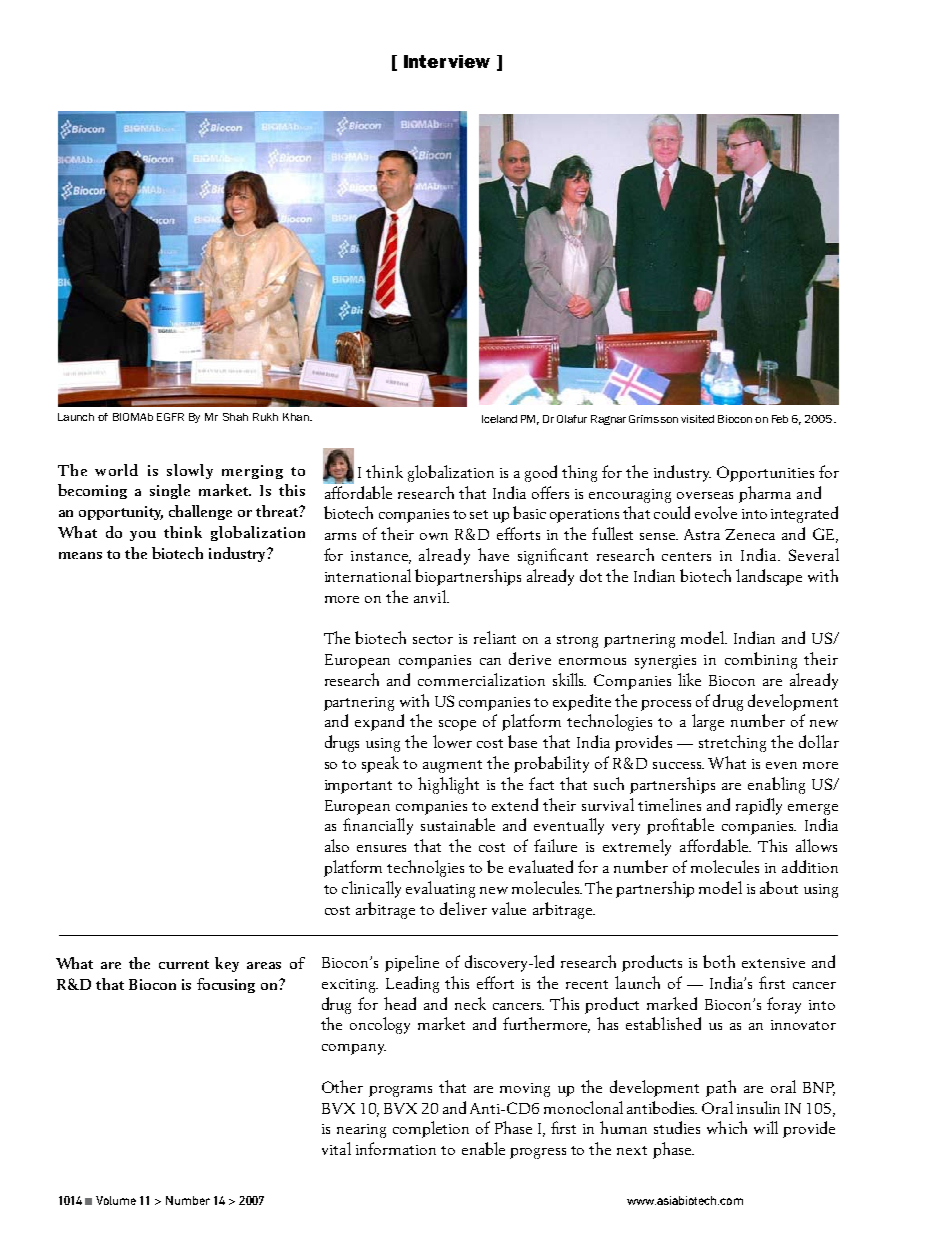  I want to click on Feb, so click(780, 419).
